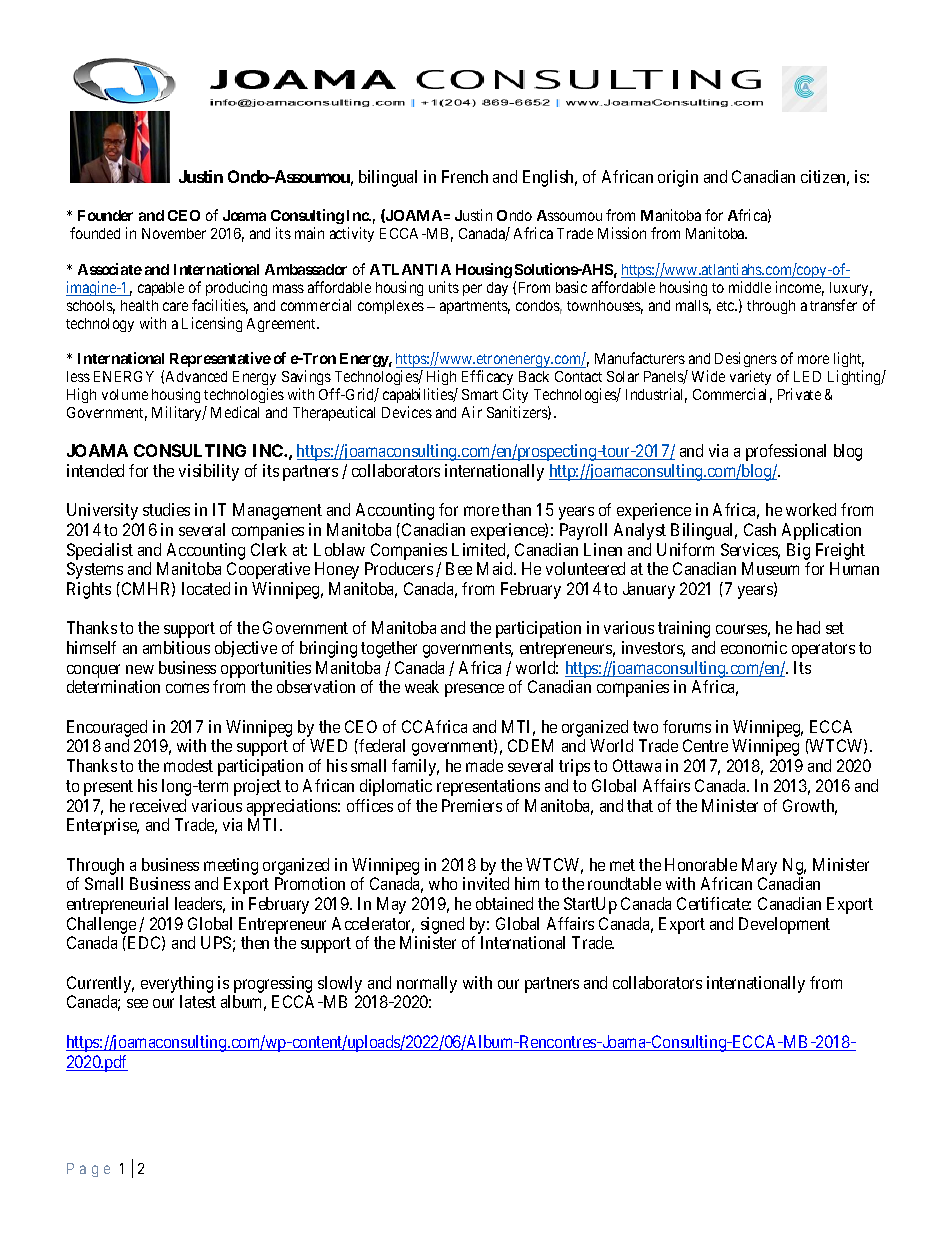  Describe the element at coordinates (705, 745) in the image. I see `Centre` at that location.
